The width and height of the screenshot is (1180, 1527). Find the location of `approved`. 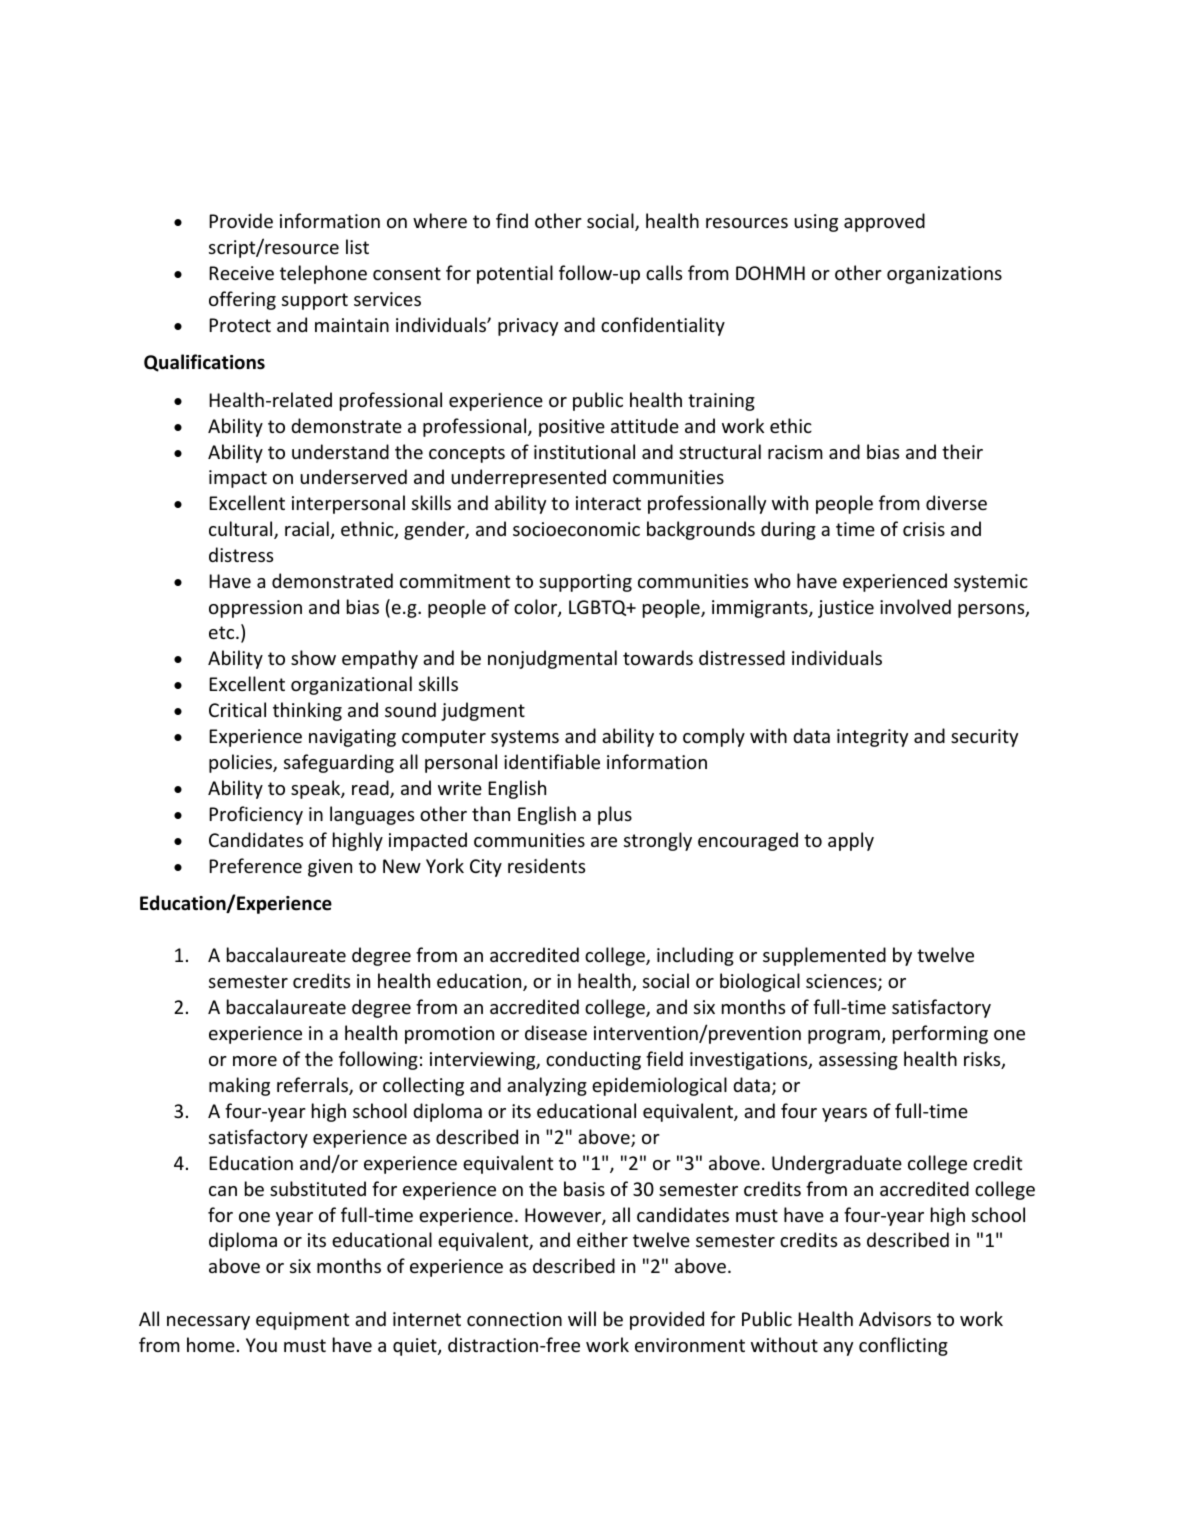

approved is located at coordinates (884, 222).
